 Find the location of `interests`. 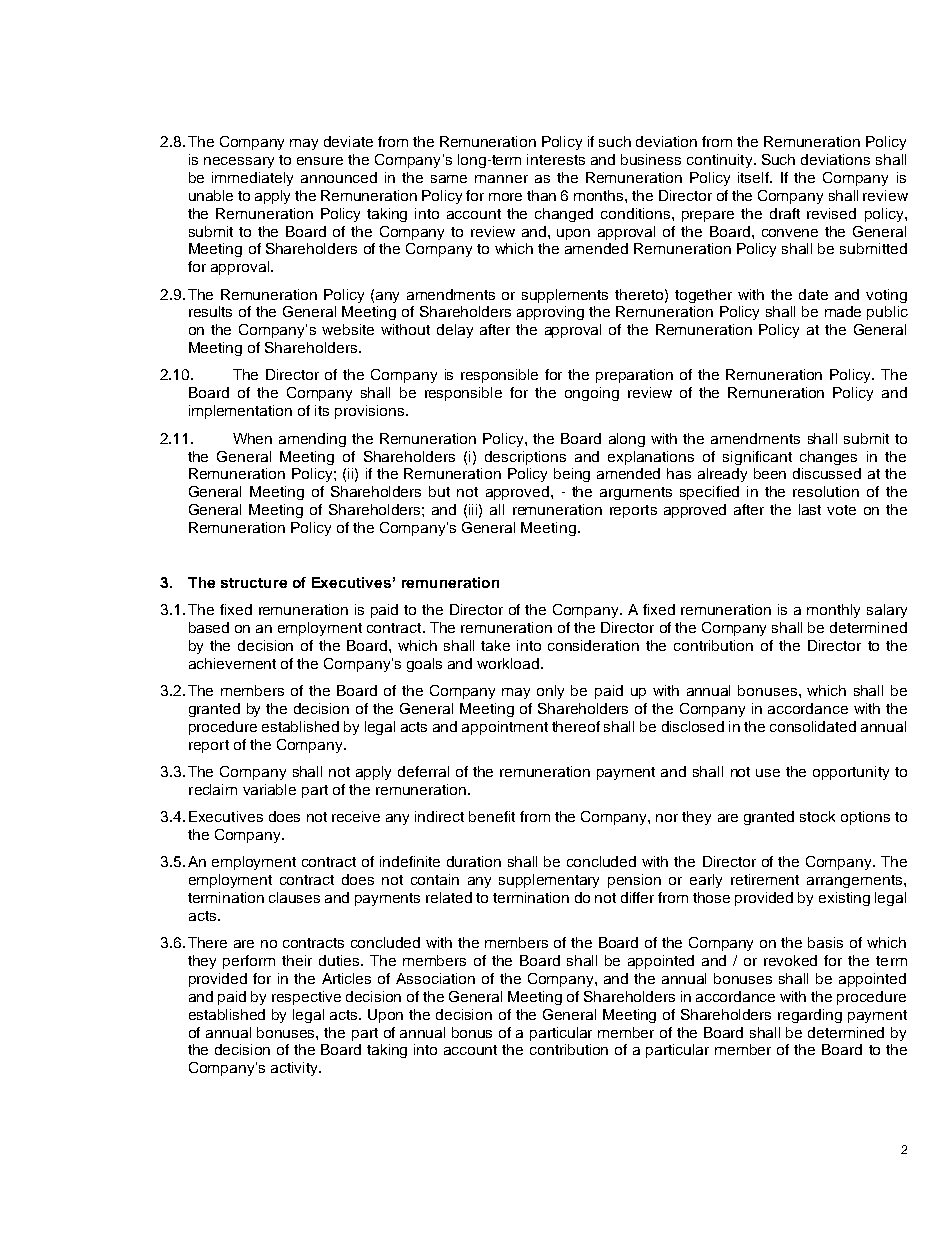

interests is located at coordinates (556, 159).
